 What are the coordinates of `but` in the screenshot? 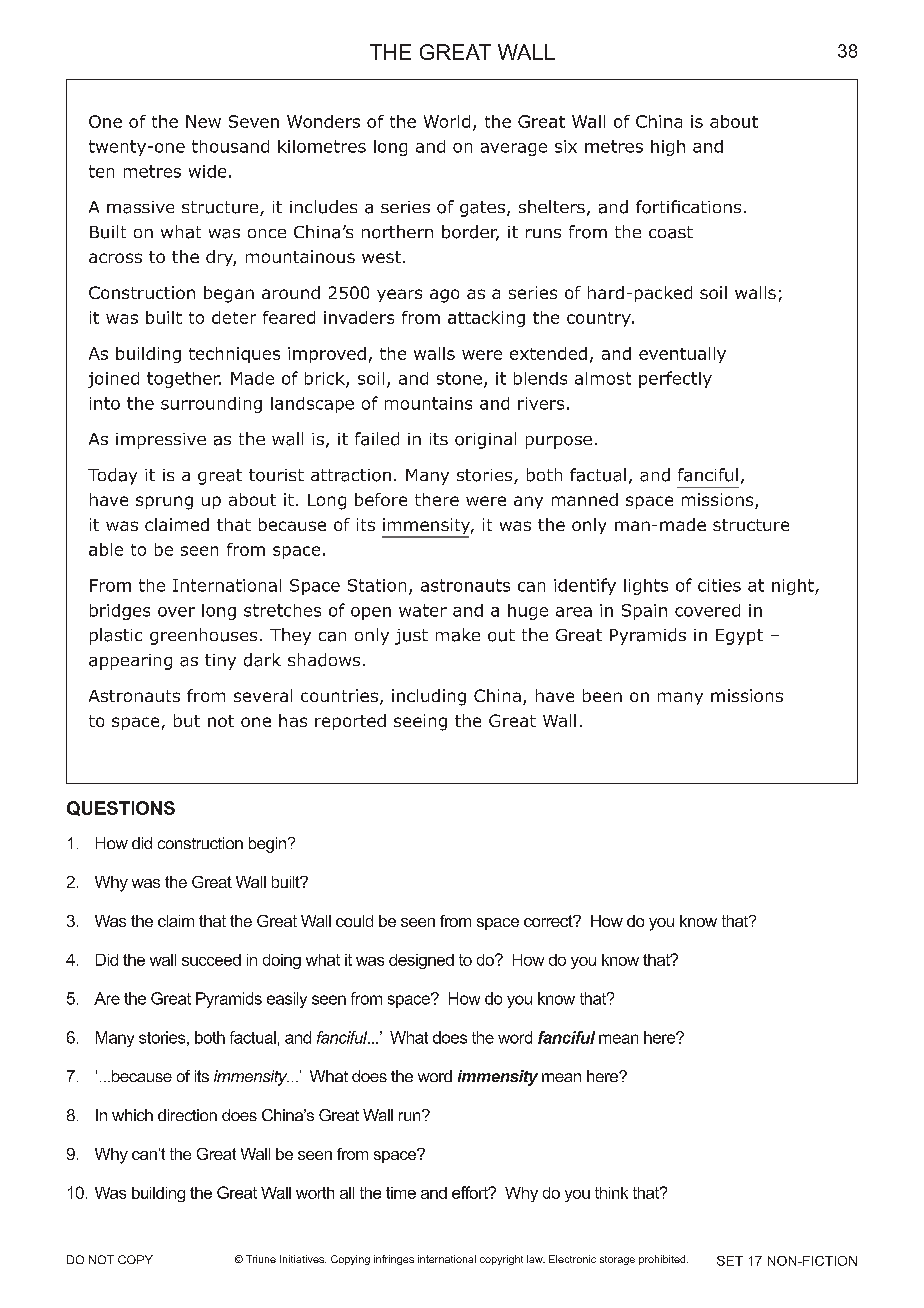 It's located at (187, 720).
